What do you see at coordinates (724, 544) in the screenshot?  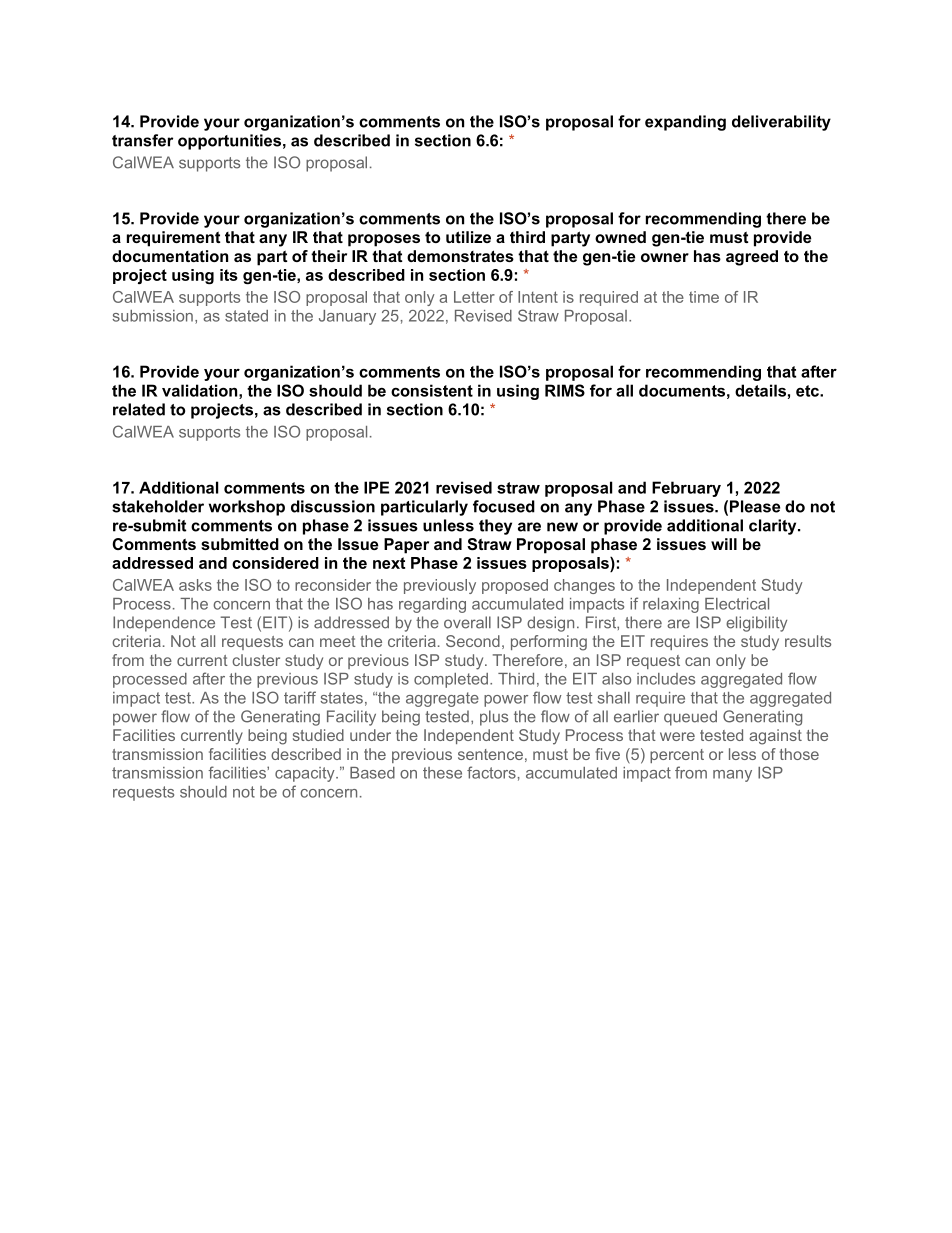 I see `will` at bounding box center [724, 544].
